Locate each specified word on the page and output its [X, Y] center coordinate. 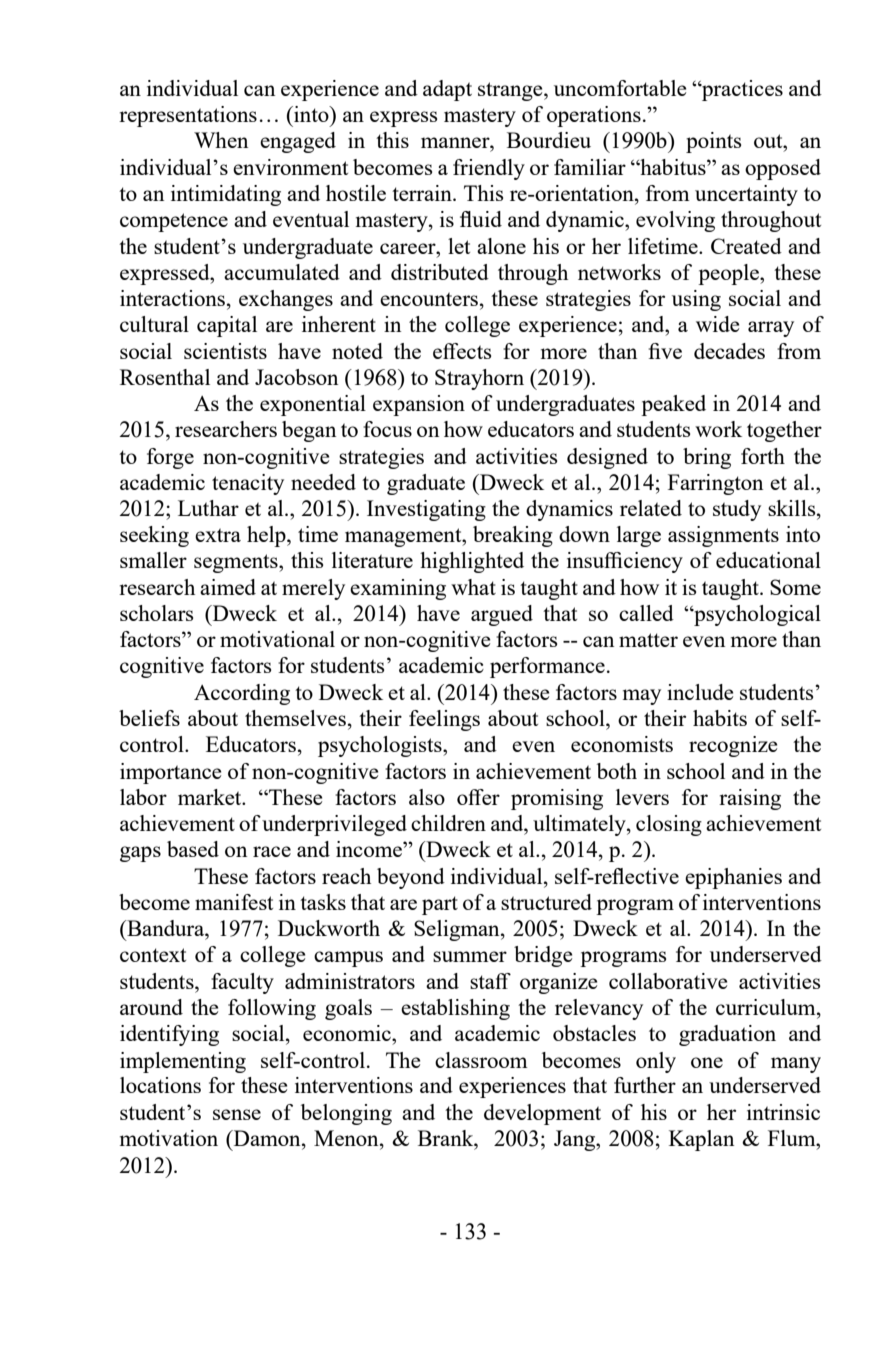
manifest [234, 902]
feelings [444, 720]
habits [720, 718]
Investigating [426, 510]
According [242, 694]
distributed [440, 272]
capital [227, 326]
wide [717, 324]
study [737, 510]
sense [237, 1114]
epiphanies [733, 878]
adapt [447, 90]
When [221, 140]
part [440, 905]
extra [218, 535]
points [713, 142]
